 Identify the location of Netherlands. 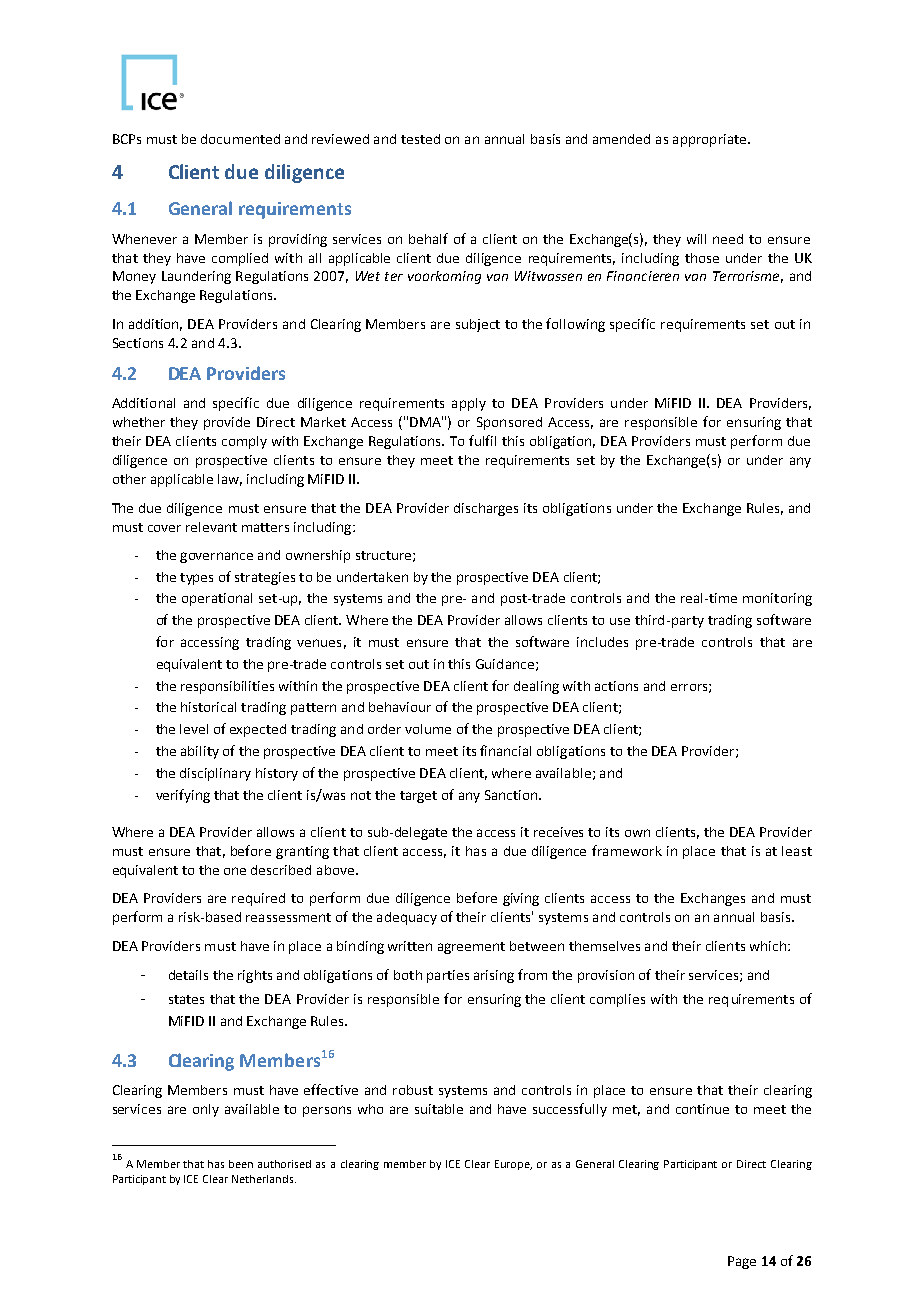
(264, 1179).
